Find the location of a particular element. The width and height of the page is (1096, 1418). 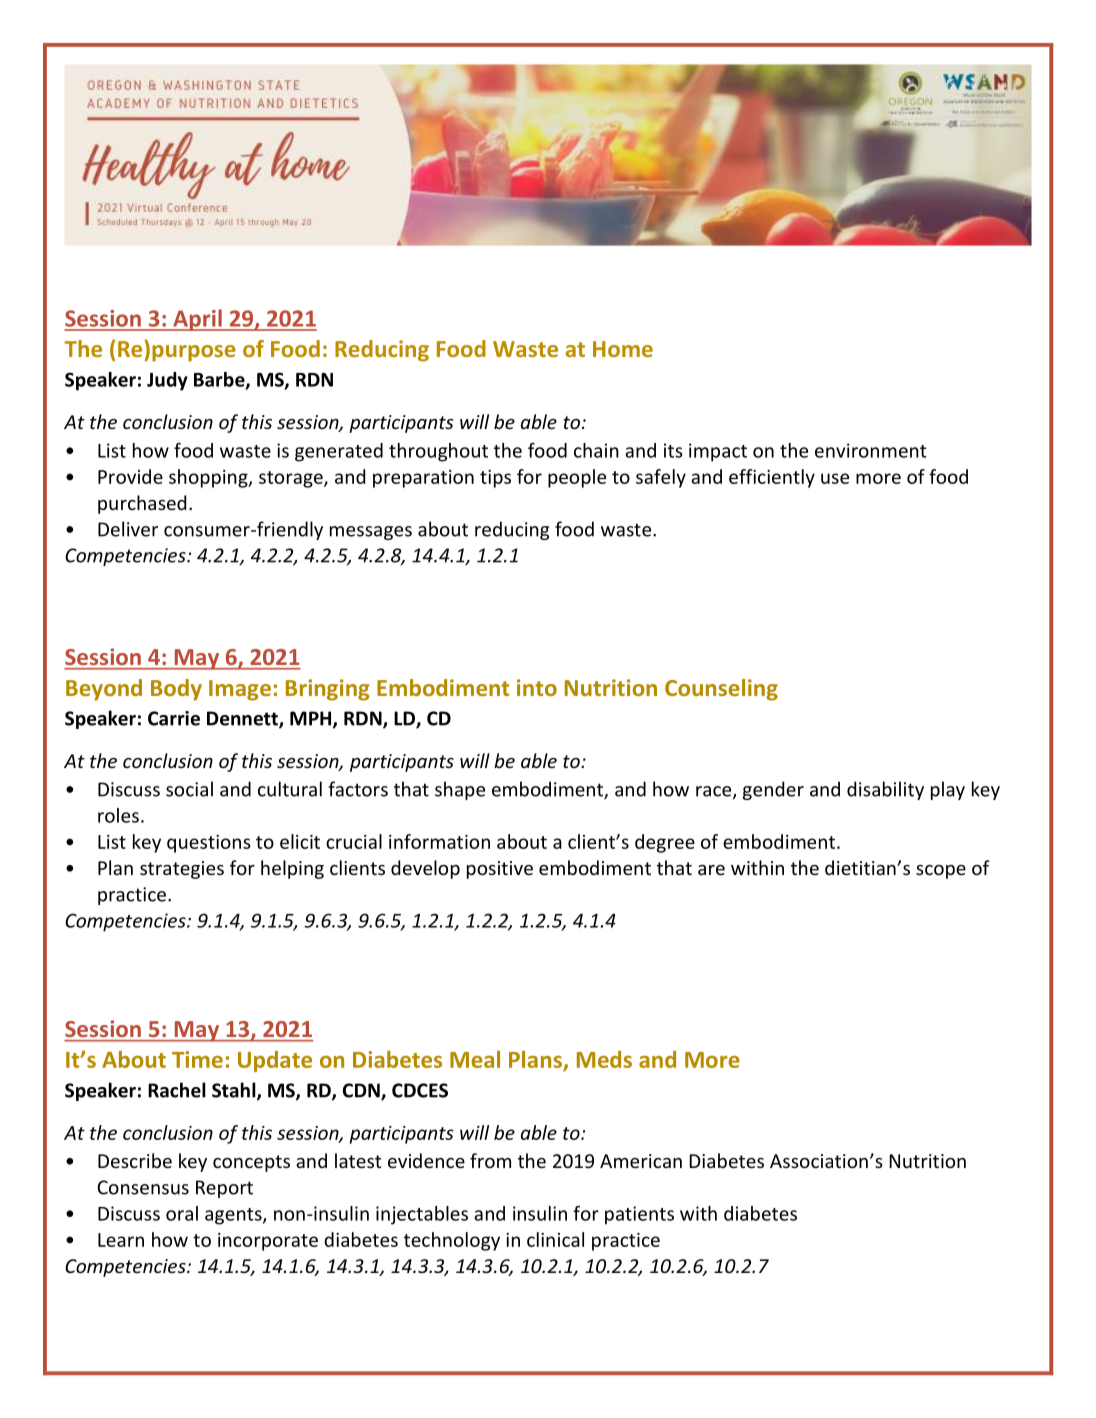

clinical is located at coordinates (555, 1239).
